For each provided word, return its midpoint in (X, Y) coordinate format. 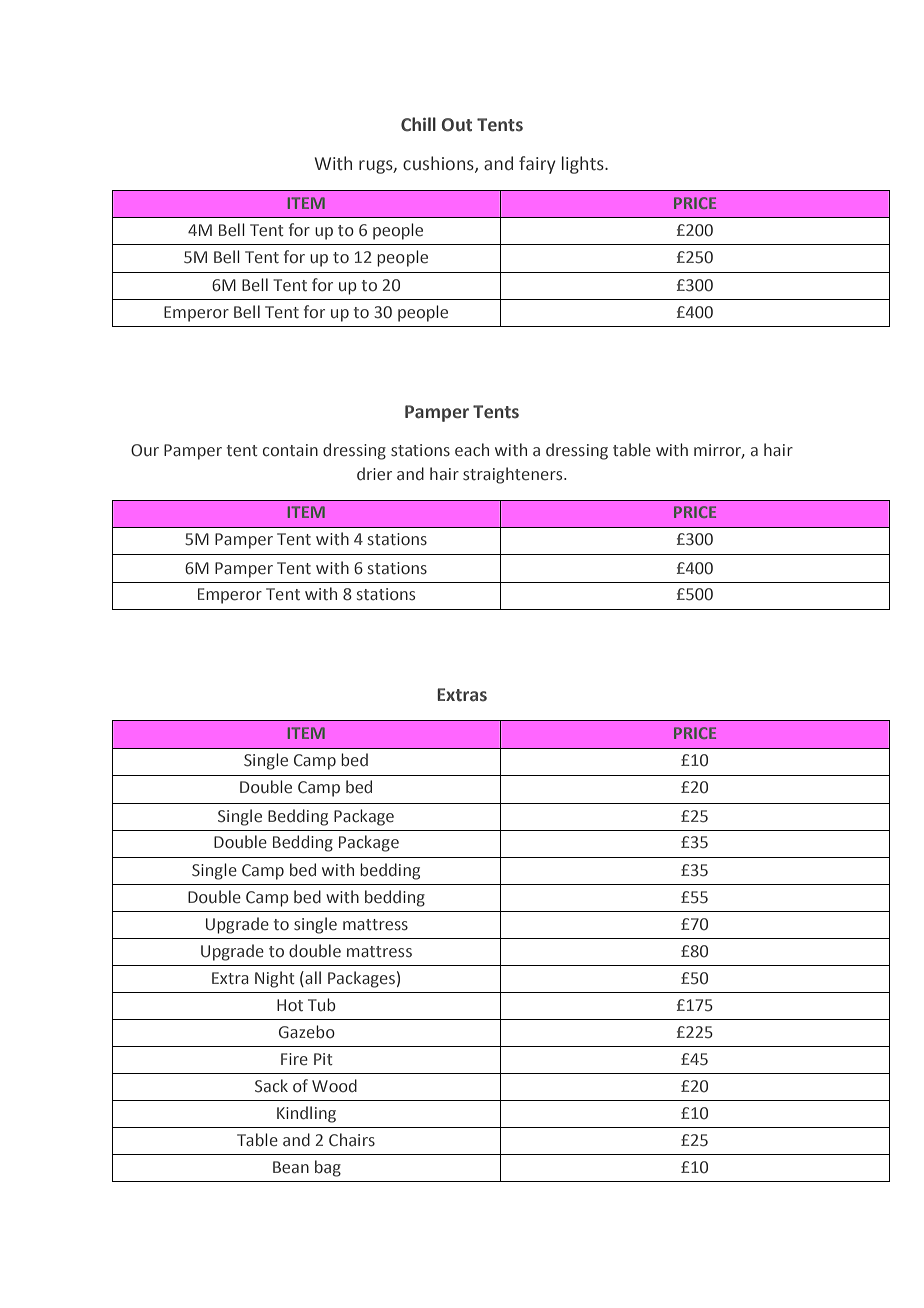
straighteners (514, 475)
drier (374, 474)
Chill (418, 124)
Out (456, 125)
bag (328, 1168)
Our (145, 450)
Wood (334, 1086)
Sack (271, 1086)
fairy (537, 165)
